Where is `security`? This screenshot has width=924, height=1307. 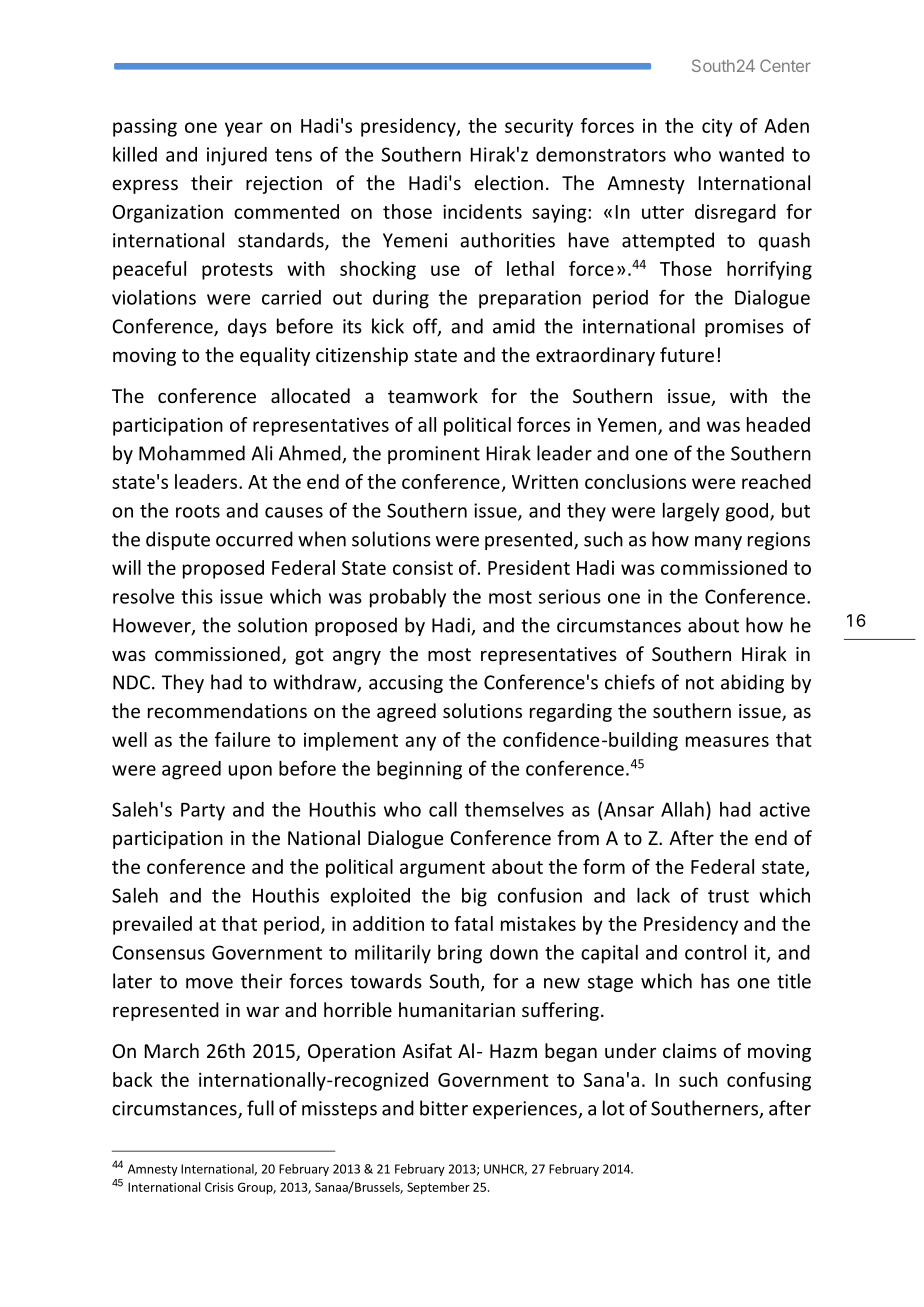
security is located at coordinates (539, 127).
